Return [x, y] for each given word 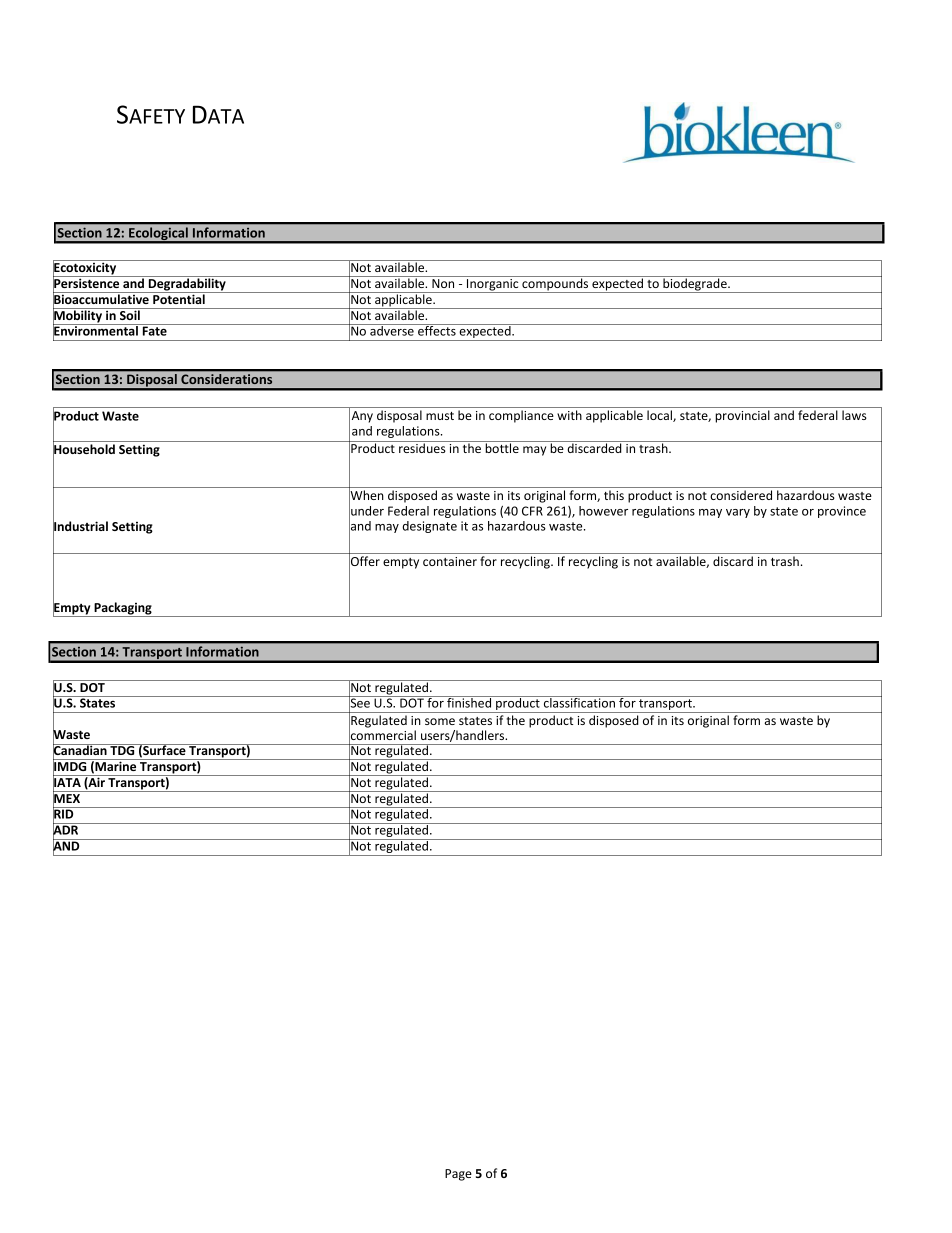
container [450, 561]
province [842, 512]
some [440, 721]
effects [437, 330]
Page [458, 1175]
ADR [67, 830]
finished [469, 702]
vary [738, 513]
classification [579, 702]
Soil [130, 314]
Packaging [123, 609]
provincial [742, 416]
